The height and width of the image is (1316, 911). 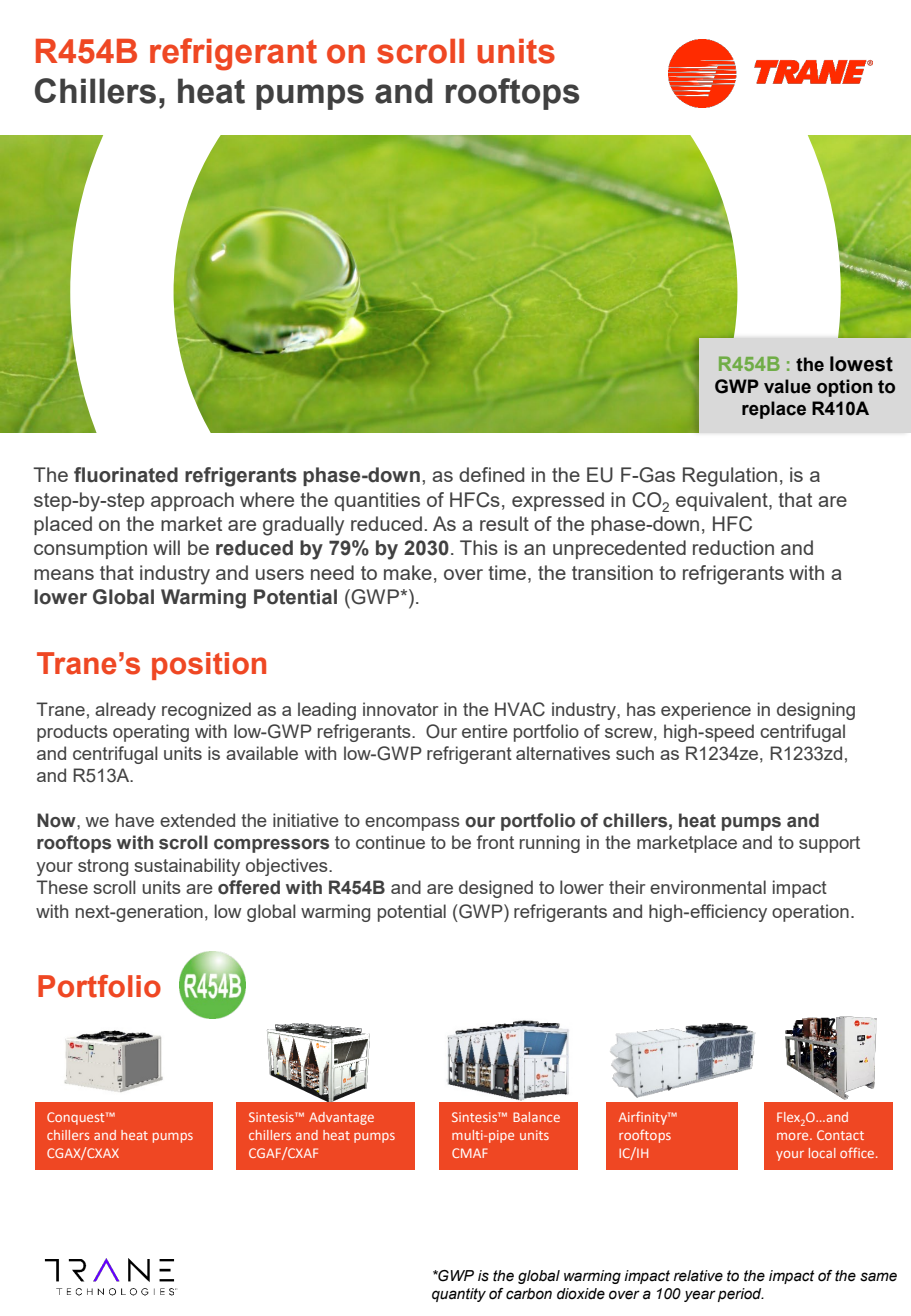 I want to click on quantity, so click(x=459, y=1295).
